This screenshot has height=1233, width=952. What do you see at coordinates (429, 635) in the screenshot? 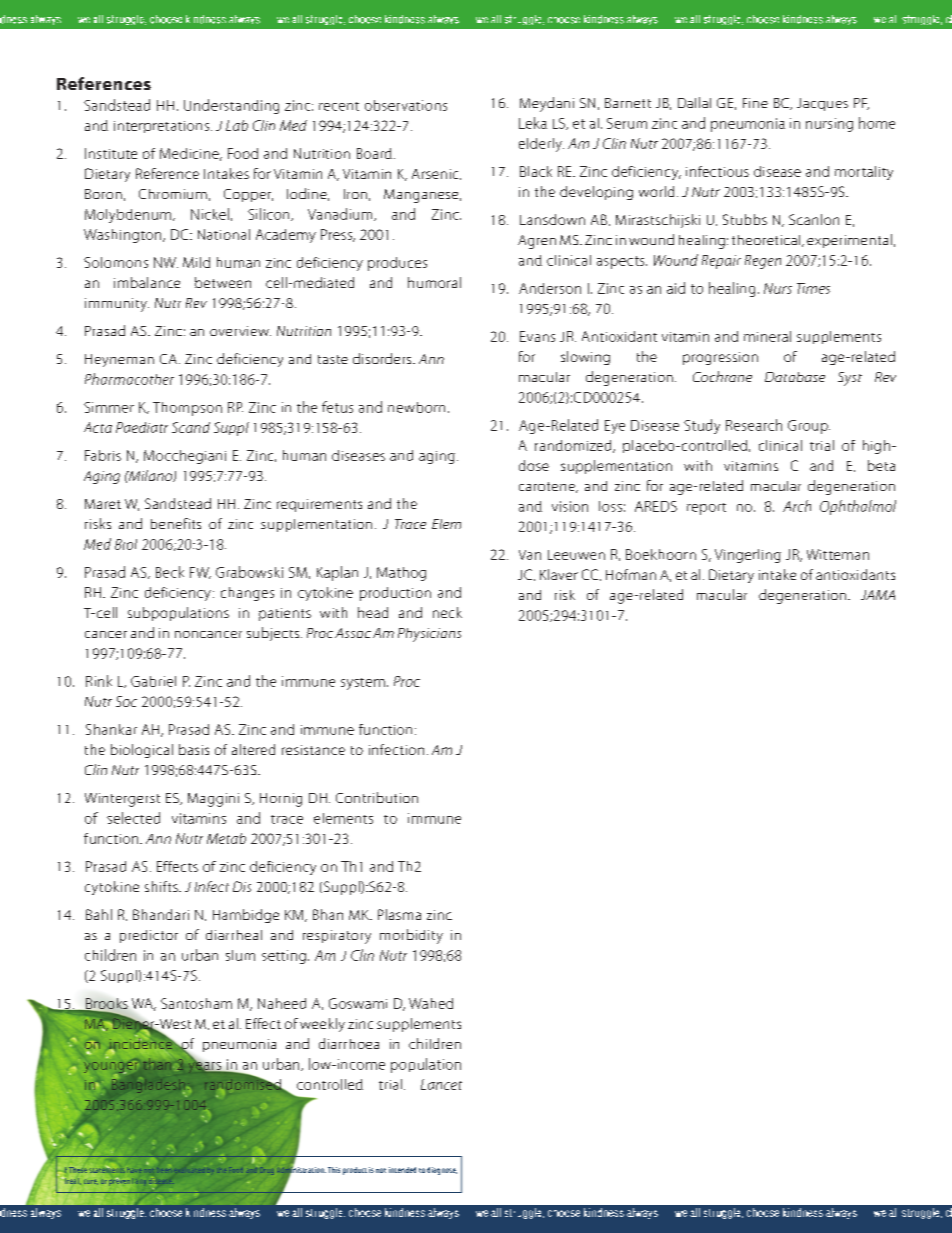
I see `Physicians` at bounding box center [429, 635].
